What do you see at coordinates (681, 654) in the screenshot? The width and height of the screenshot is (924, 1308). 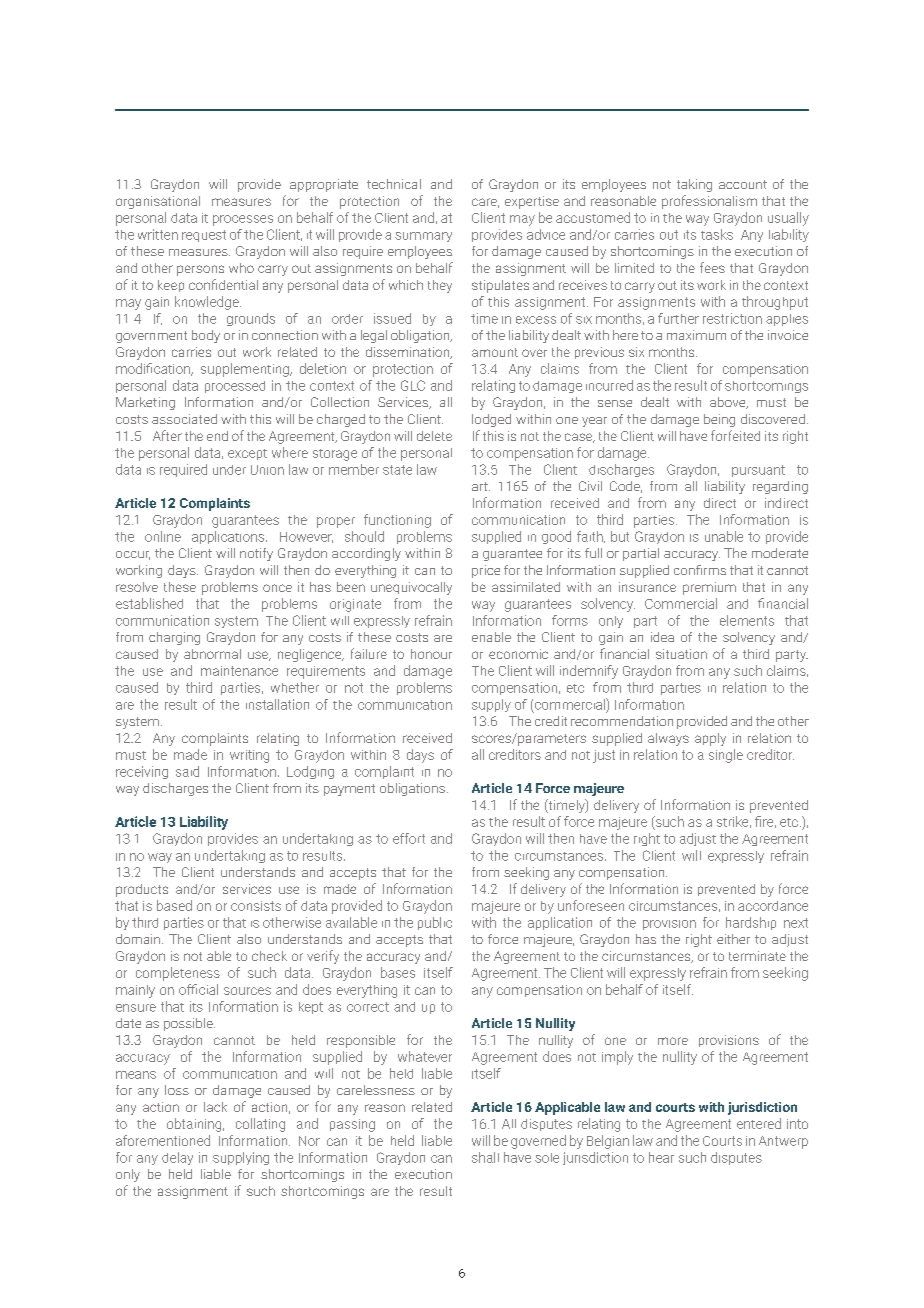 I see `situation` at bounding box center [681, 654].
